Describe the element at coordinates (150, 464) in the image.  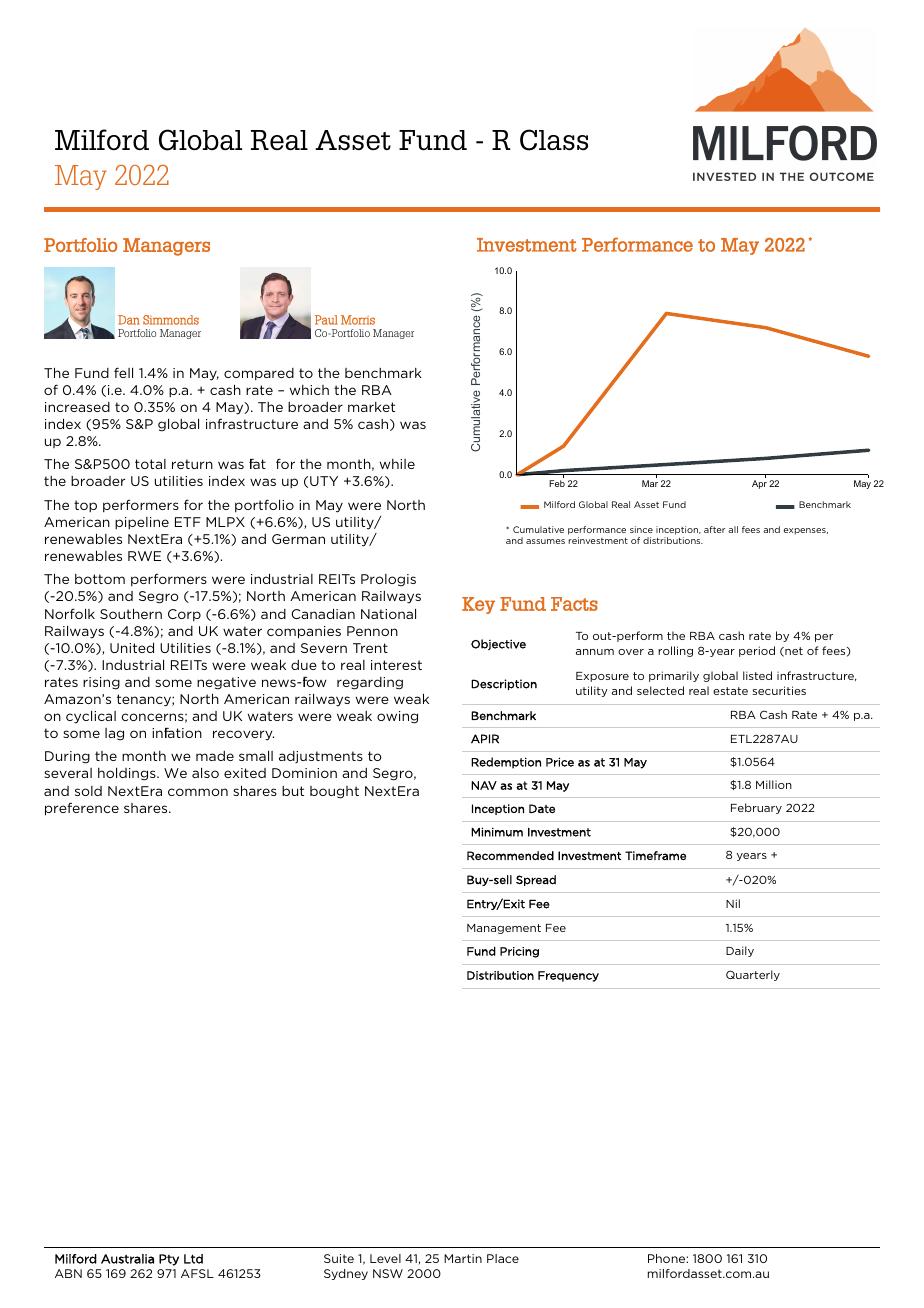
I see `total` at that location.
